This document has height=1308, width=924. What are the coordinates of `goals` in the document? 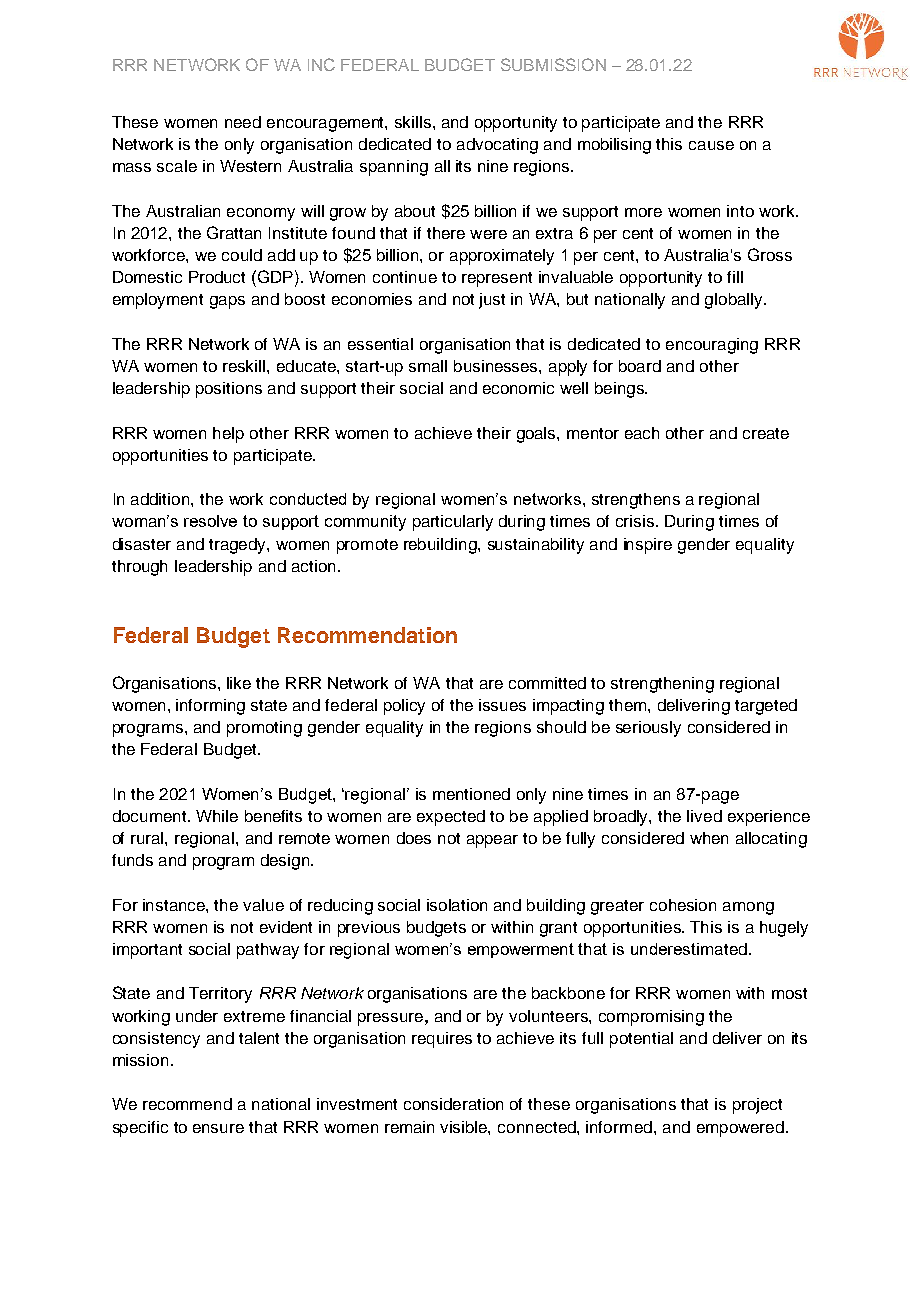 It's located at (537, 435).
